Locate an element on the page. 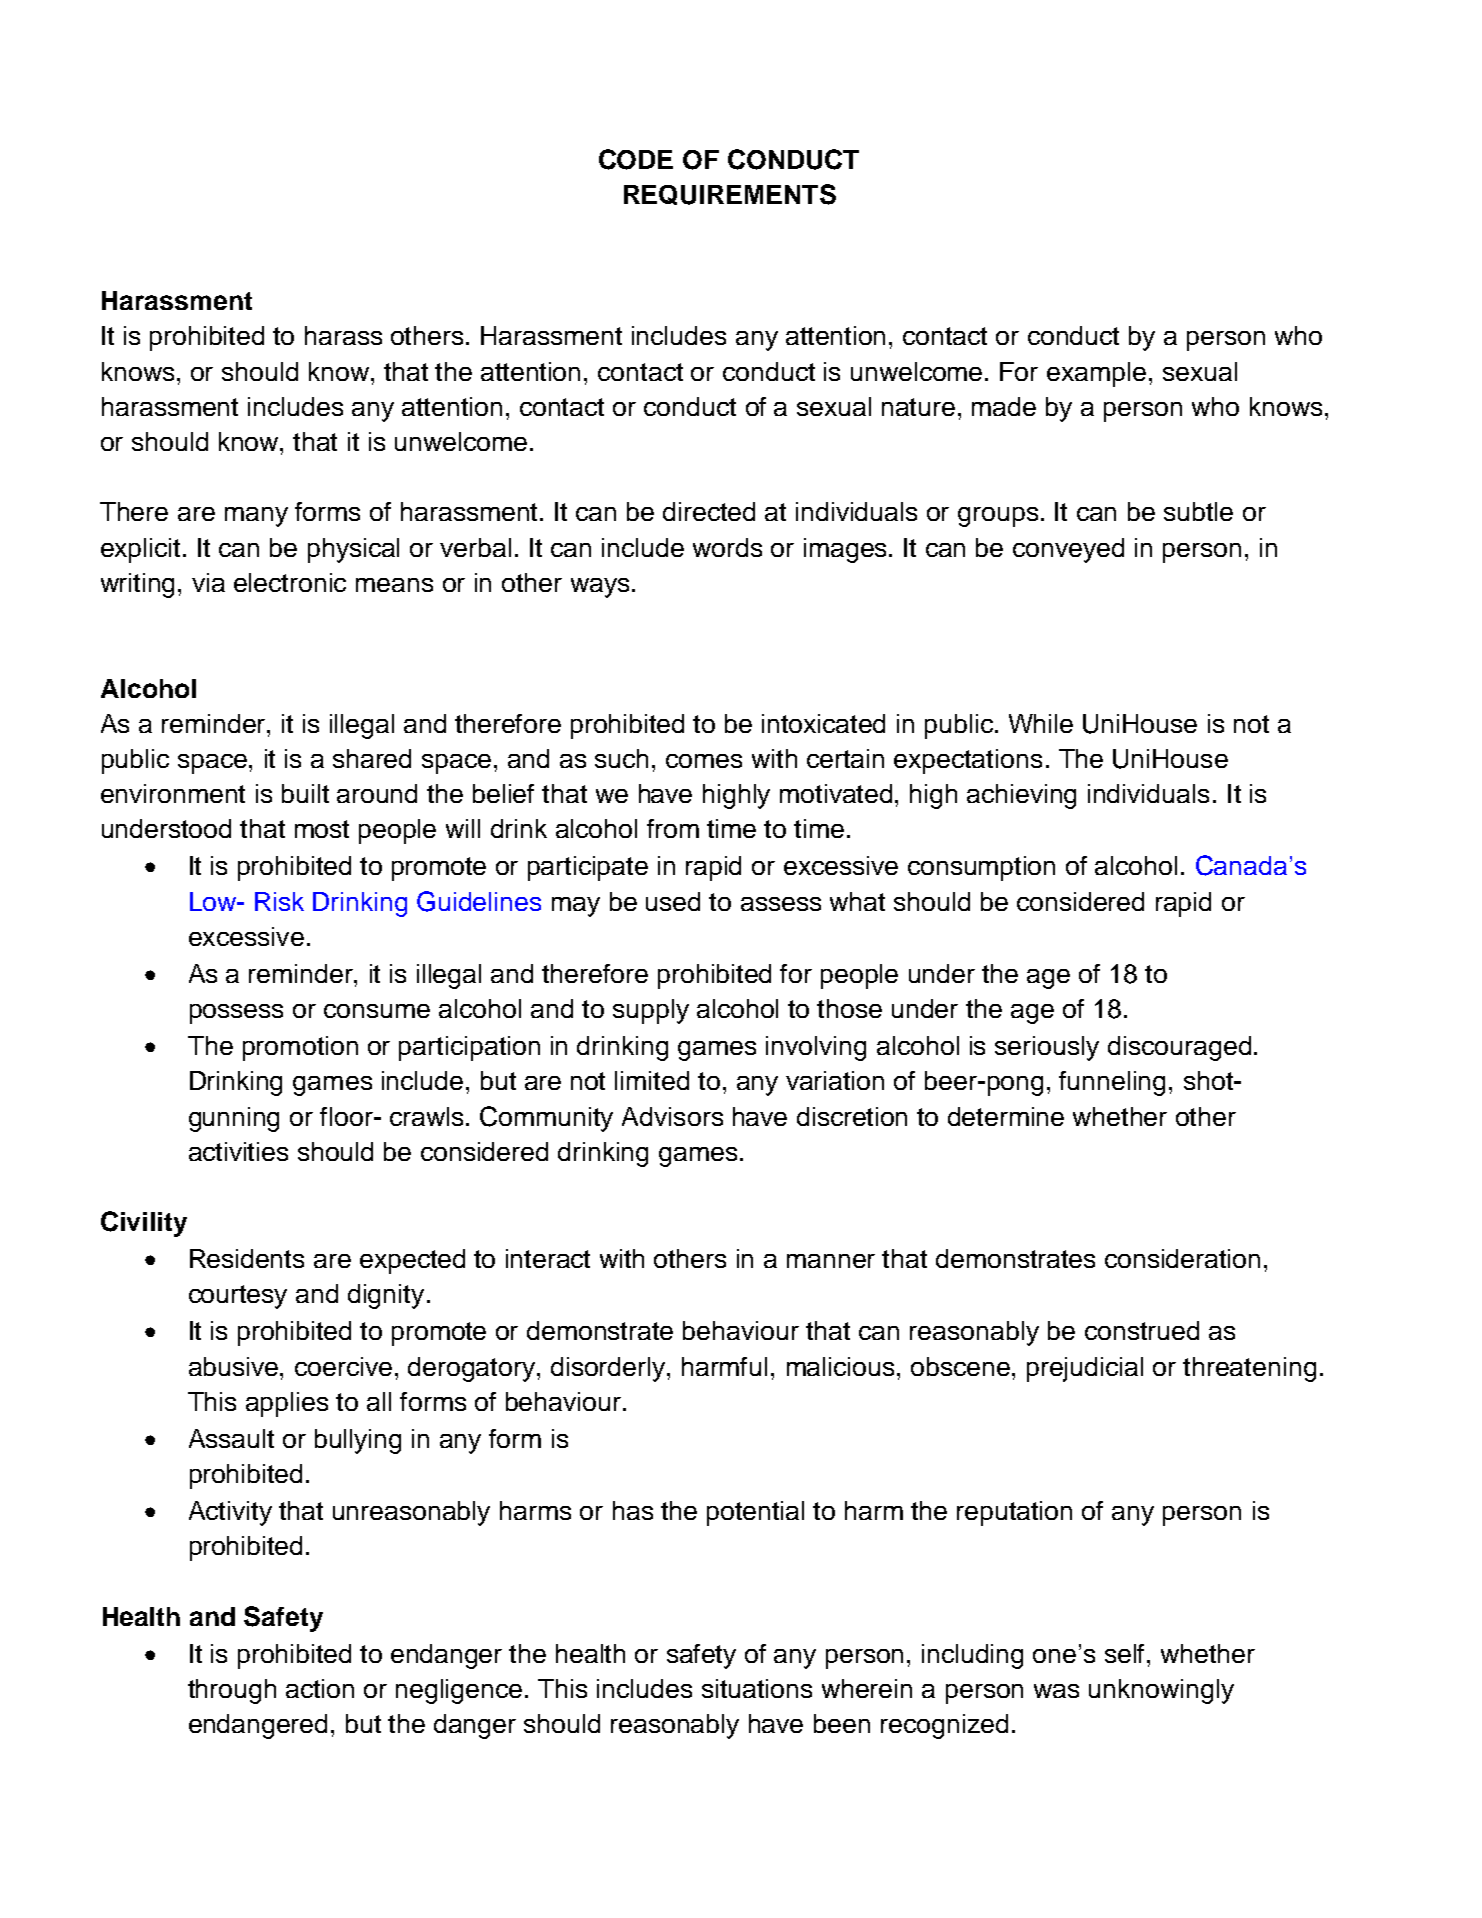 The height and width of the page is (1918, 1482). electronic is located at coordinates (290, 582).
